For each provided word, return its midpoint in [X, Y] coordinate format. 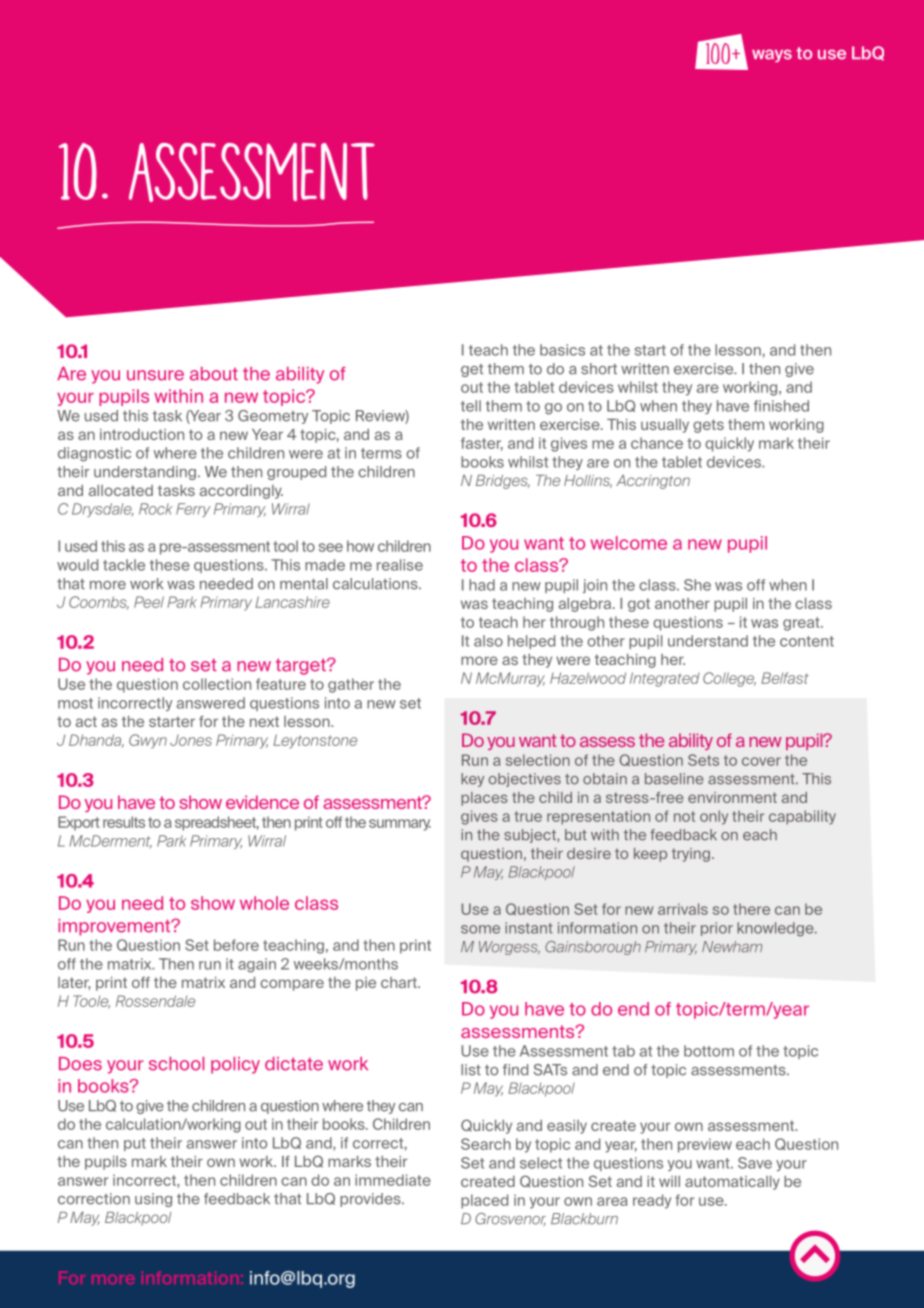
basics [562, 350]
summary [400, 825]
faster [482, 444]
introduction [142, 434]
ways [772, 55]
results [124, 822]
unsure [155, 375]
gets [708, 426]
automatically [732, 1183]
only [714, 817]
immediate [393, 1180]
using [153, 1200]
